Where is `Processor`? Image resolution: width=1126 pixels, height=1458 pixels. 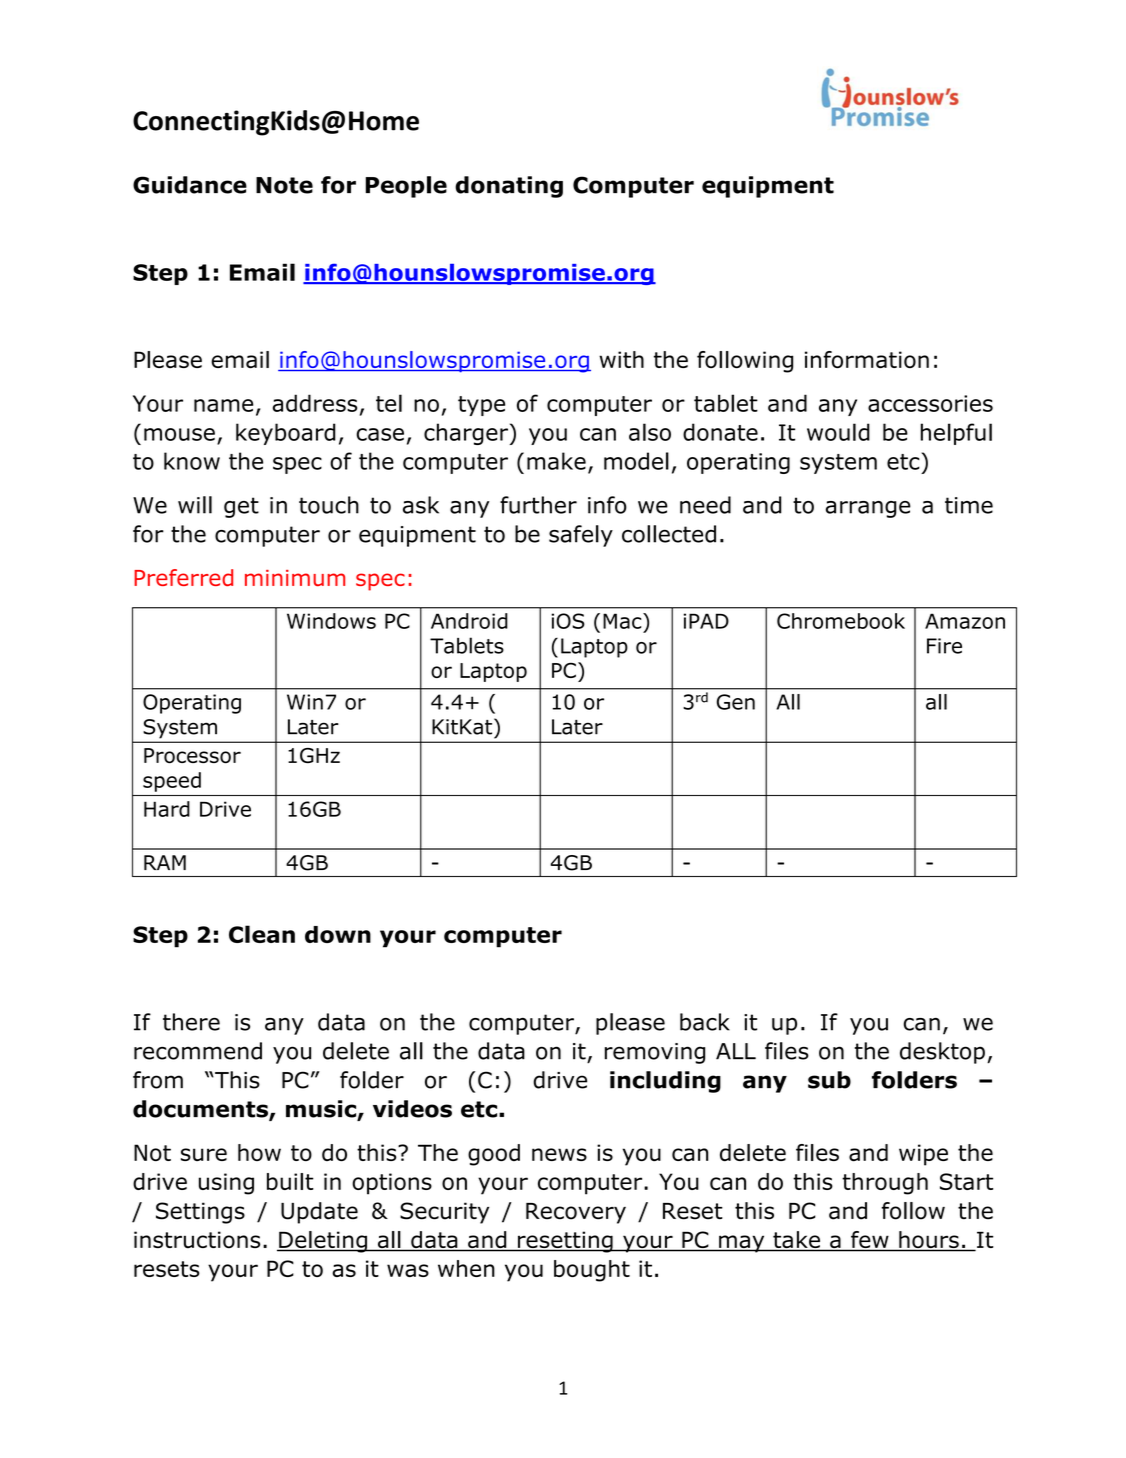 Processor is located at coordinates (192, 756).
